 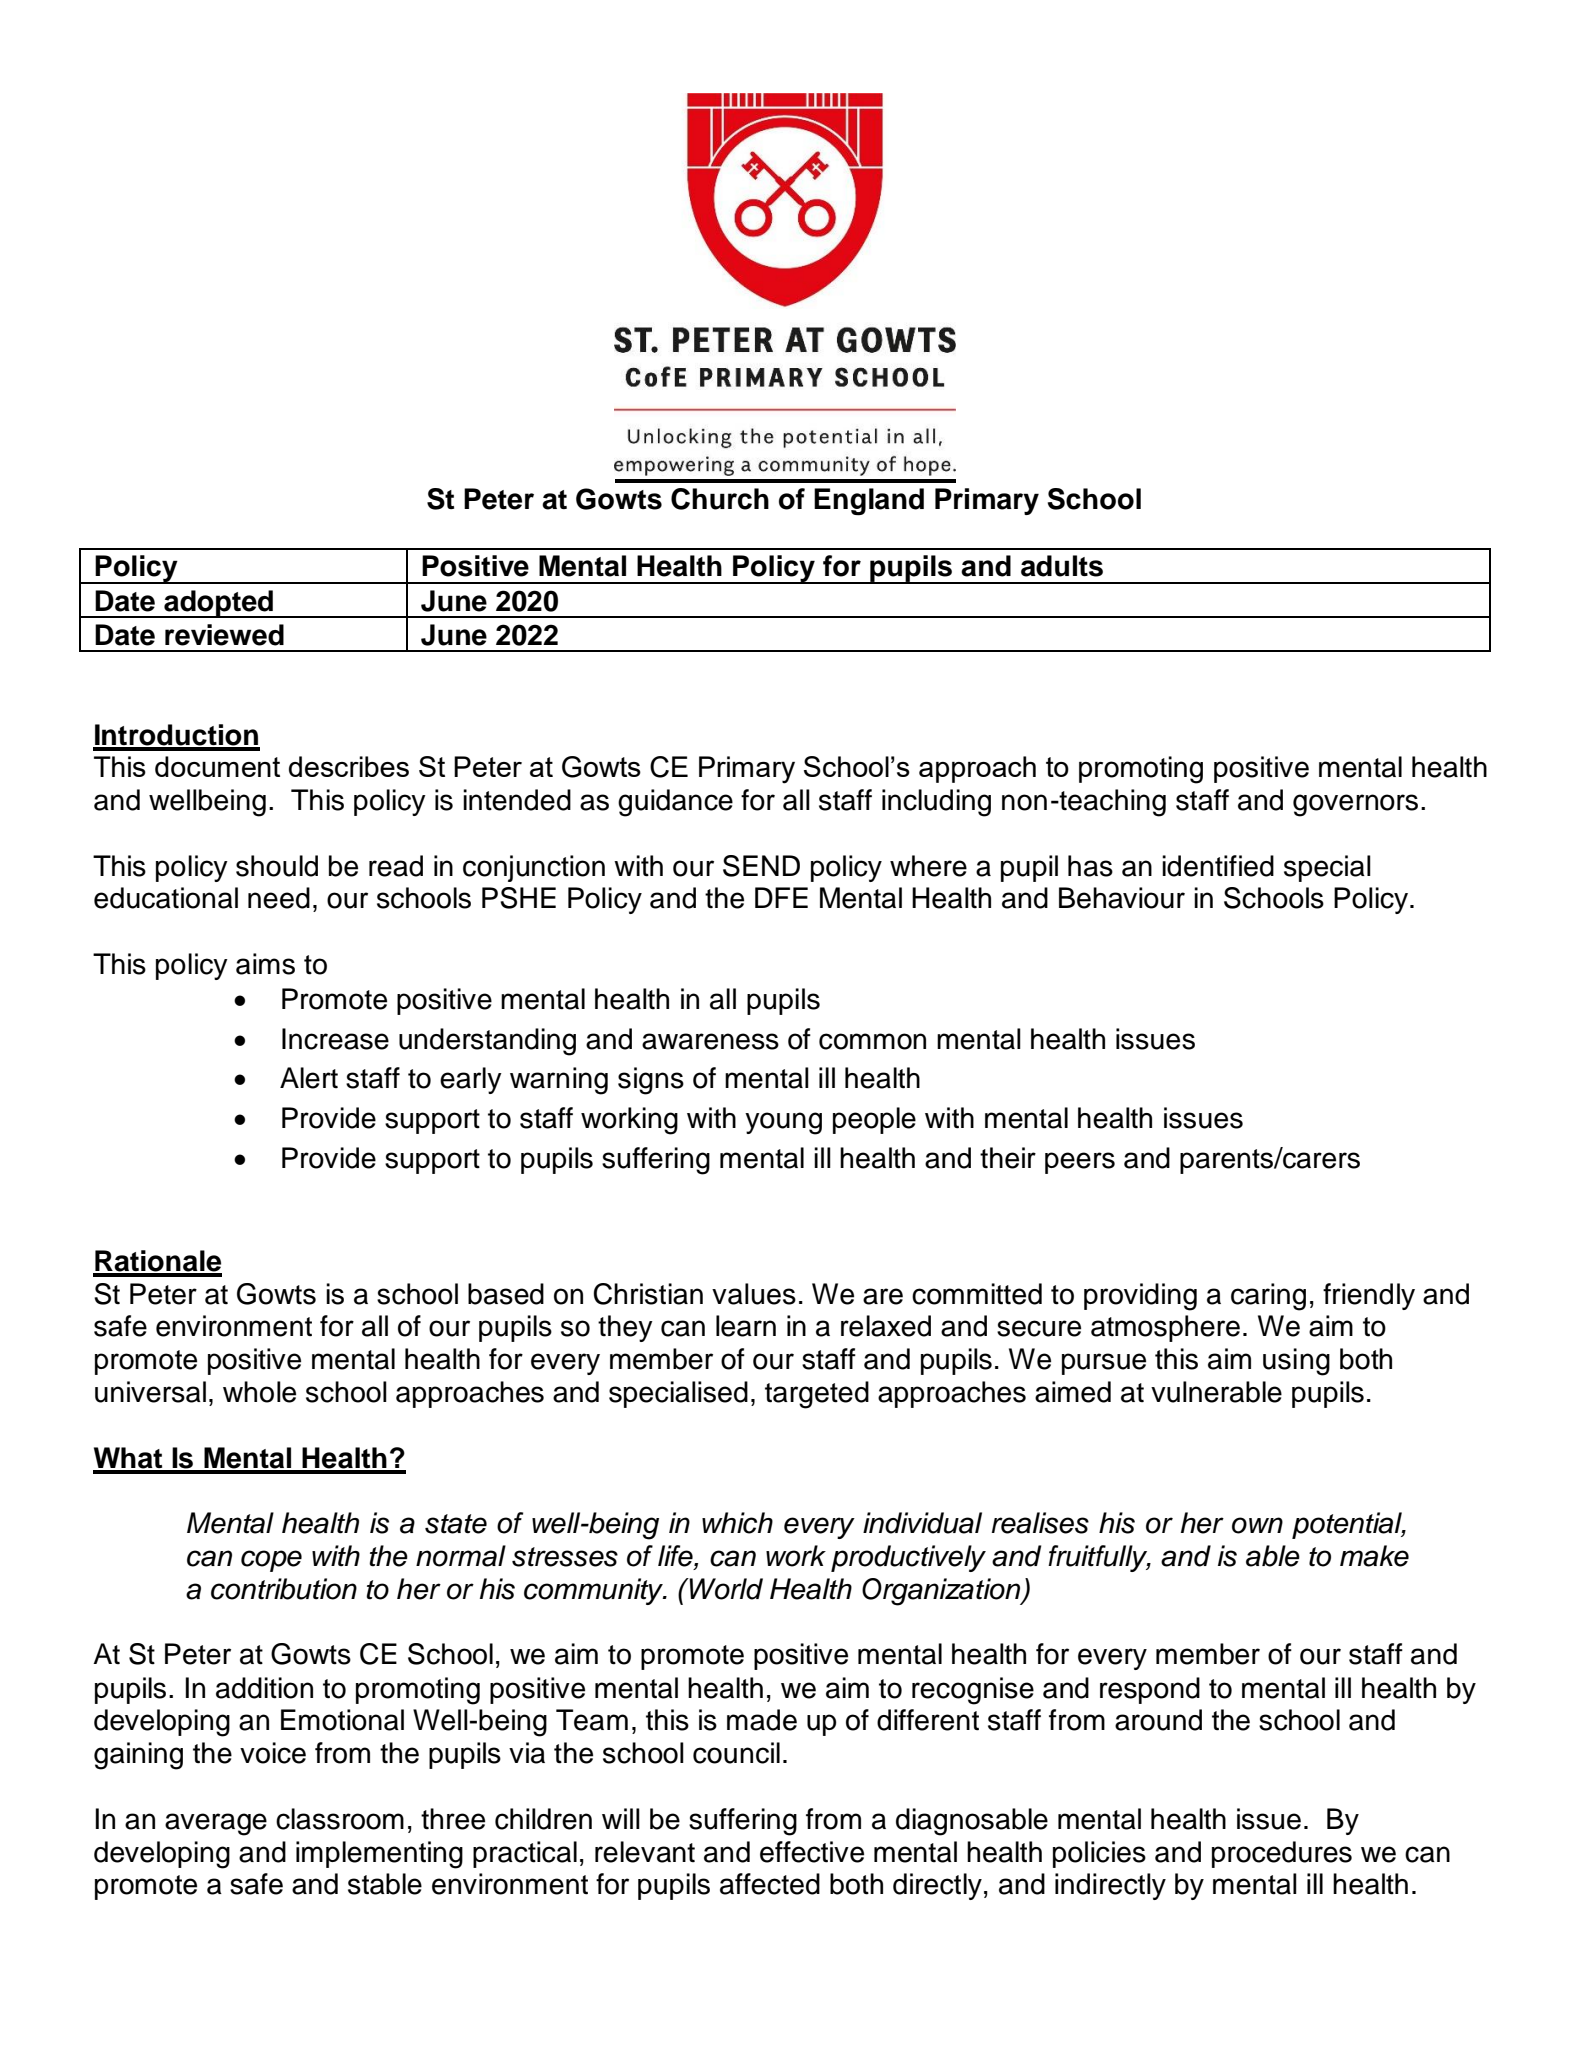 What do you see at coordinates (783, 1123) in the screenshot?
I see `young` at bounding box center [783, 1123].
